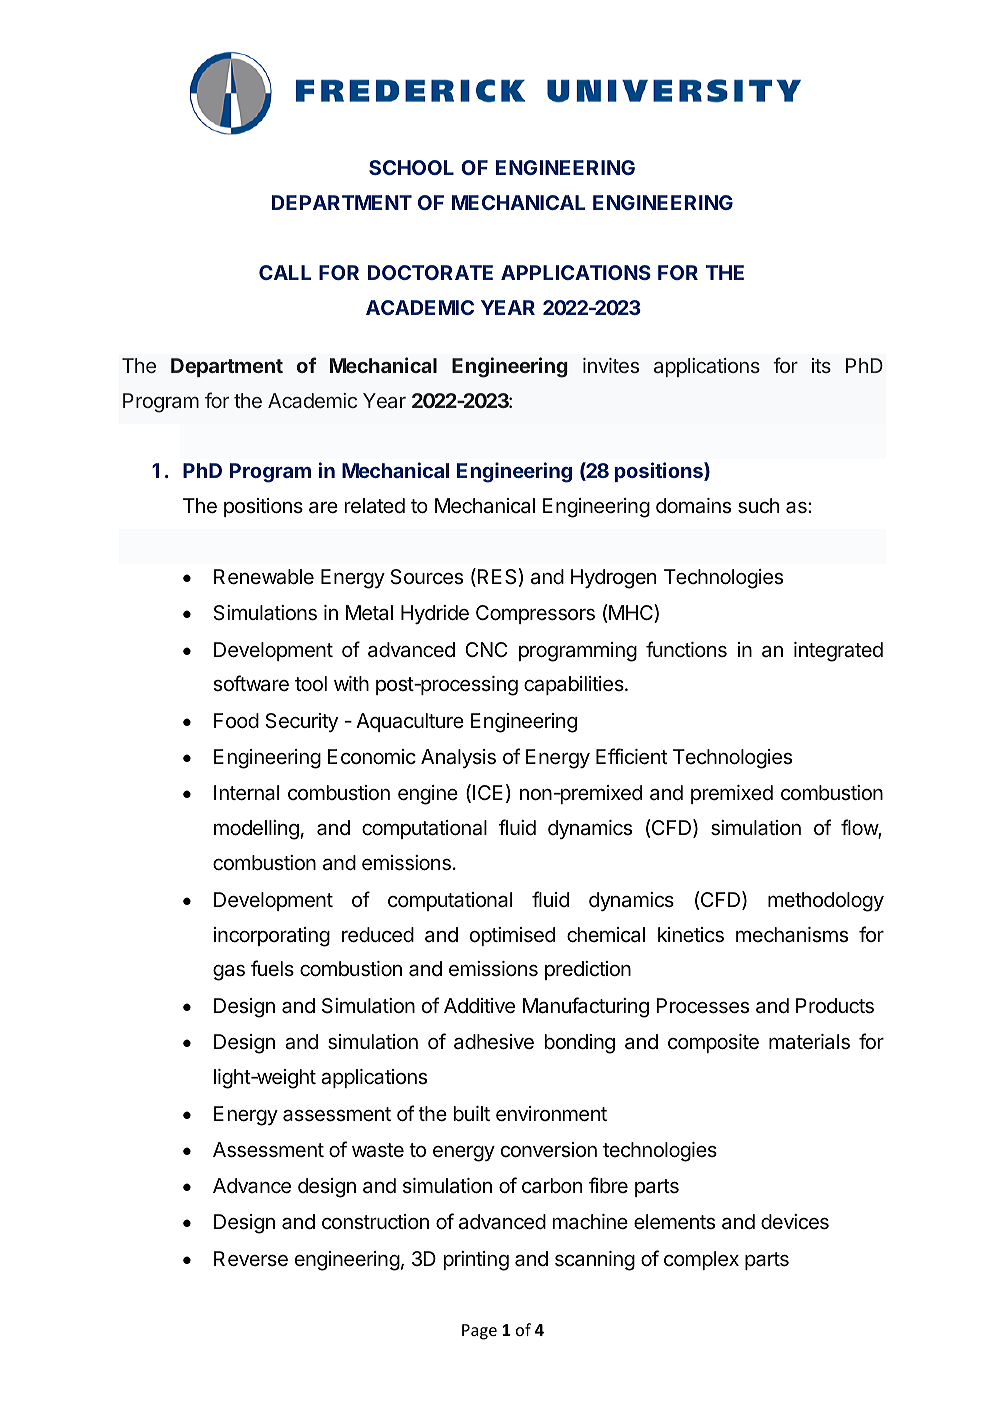 The height and width of the screenshot is (1421, 1005). What do you see at coordinates (792, 935) in the screenshot?
I see `mechanisms` at bounding box center [792, 935].
